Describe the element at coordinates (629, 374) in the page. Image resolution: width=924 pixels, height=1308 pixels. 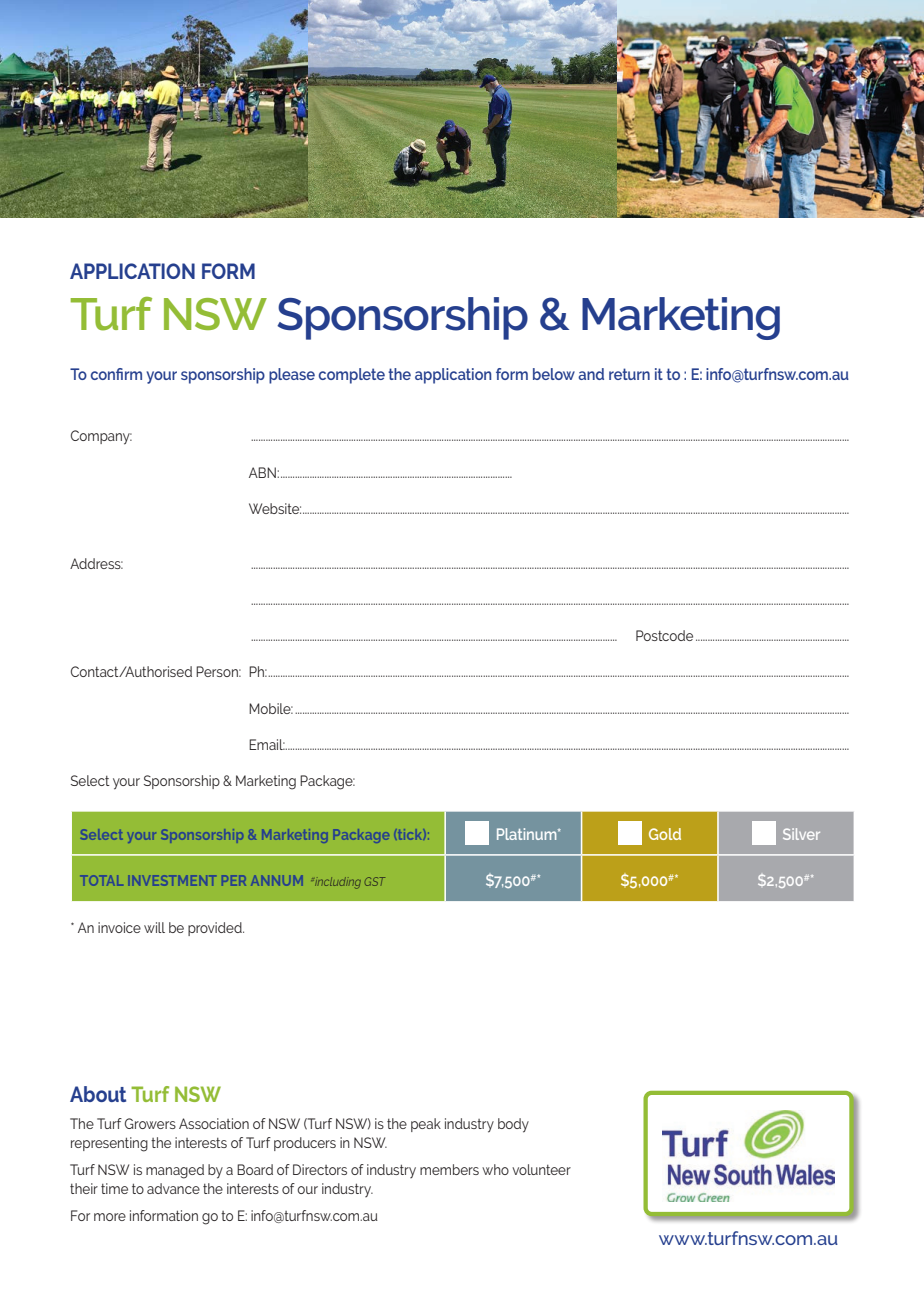
I see `return` at that location.
